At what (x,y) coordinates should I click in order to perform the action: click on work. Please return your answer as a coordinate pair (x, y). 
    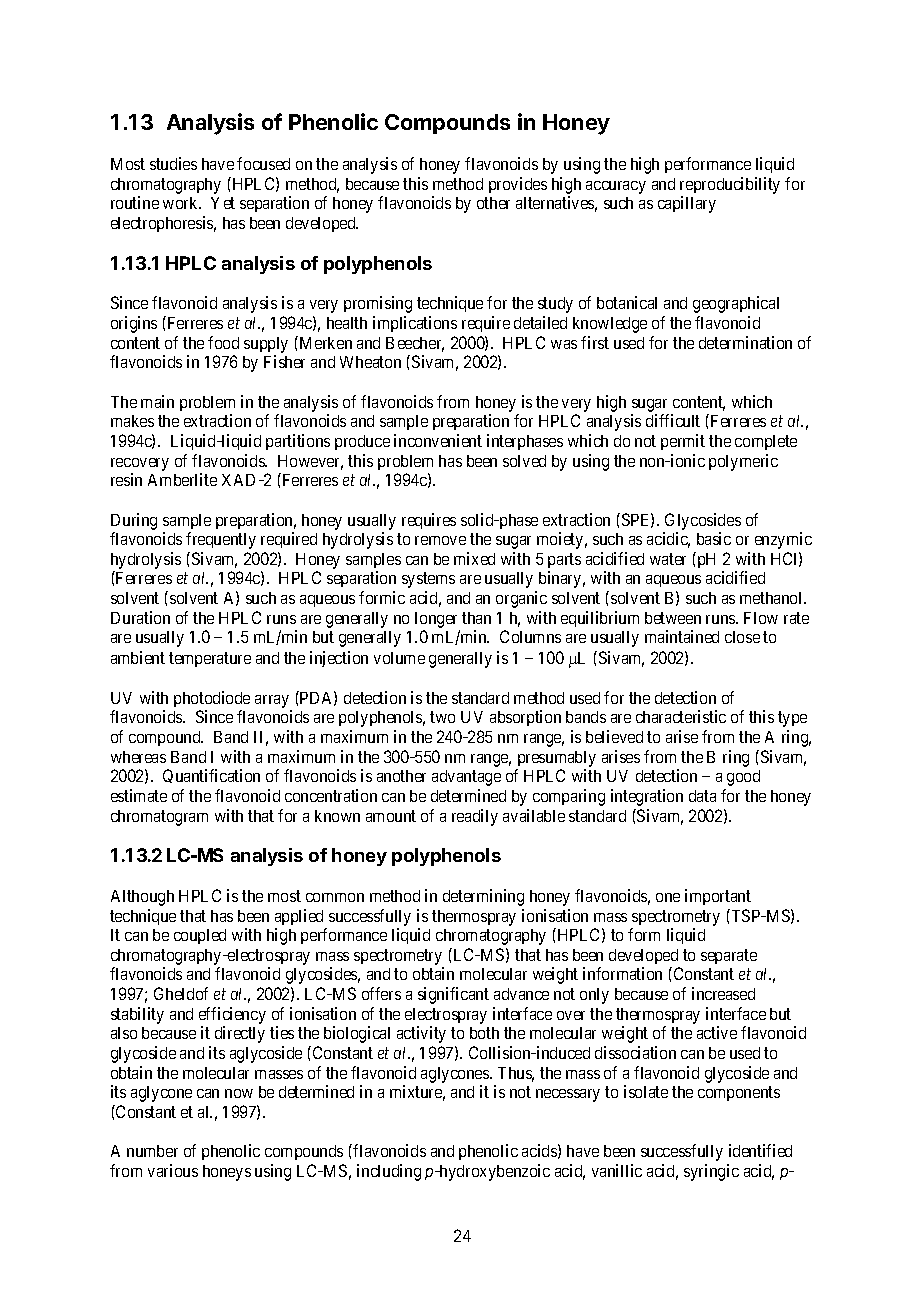
    Looking at the image, I should click on (182, 203).
